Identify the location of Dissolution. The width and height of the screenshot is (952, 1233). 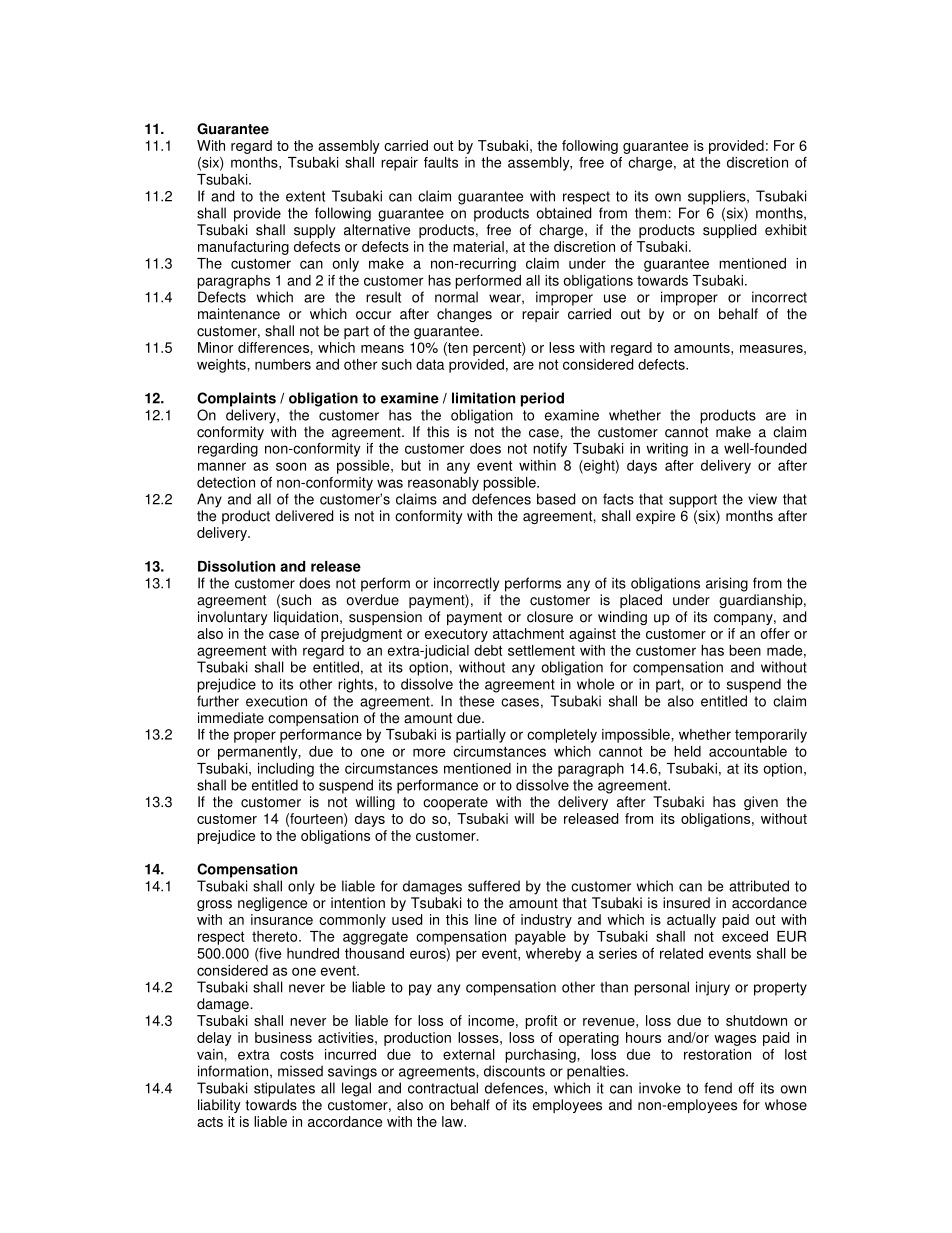
(236, 566).
